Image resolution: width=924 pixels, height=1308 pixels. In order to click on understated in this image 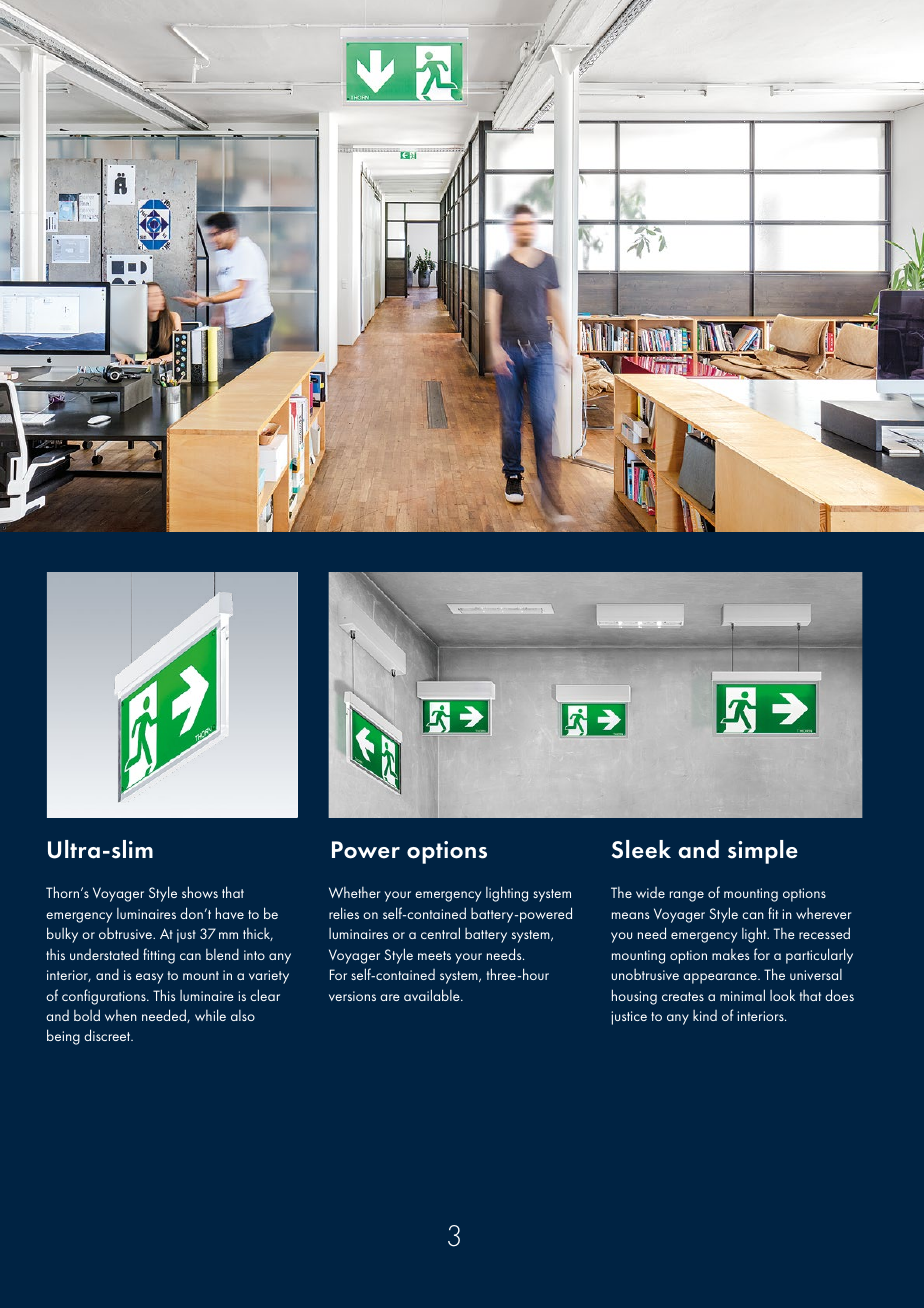, I will do `click(104, 954)`.
